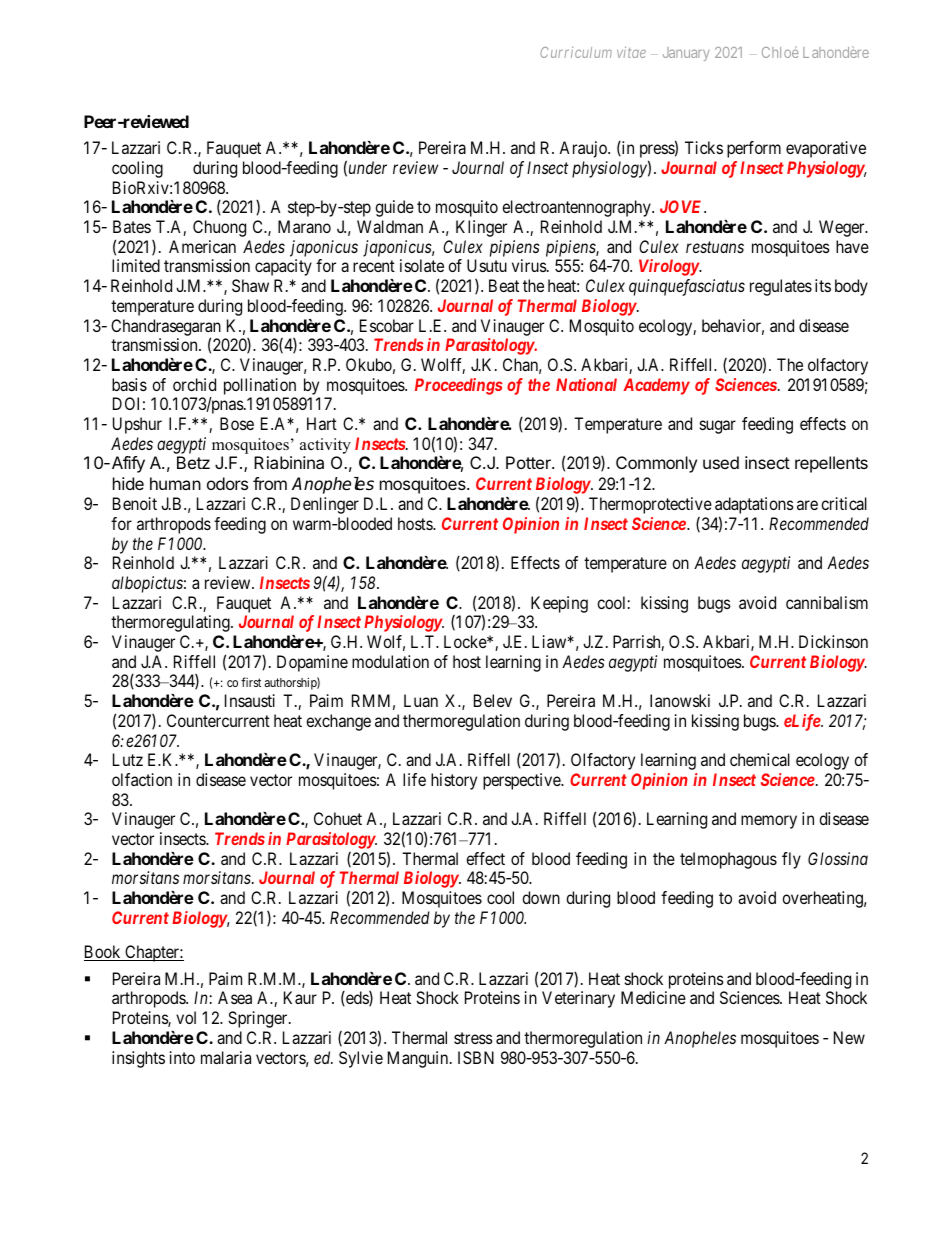 This screenshot has height=1233, width=952. Describe the element at coordinates (576, 52) in the screenshot. I see `Curriculum` at that location.
